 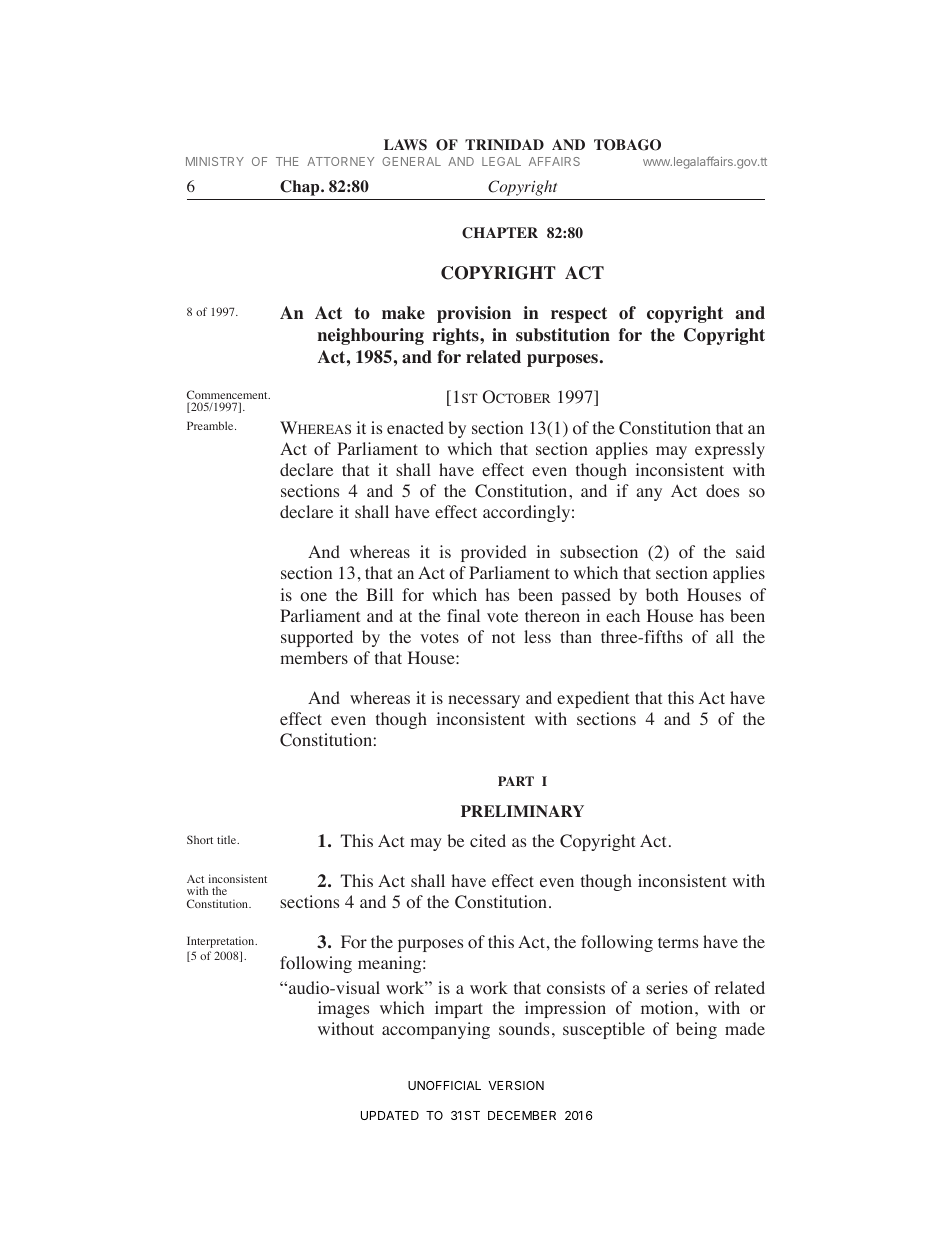 I want to click on expressly, so click(x=730, y=450).
